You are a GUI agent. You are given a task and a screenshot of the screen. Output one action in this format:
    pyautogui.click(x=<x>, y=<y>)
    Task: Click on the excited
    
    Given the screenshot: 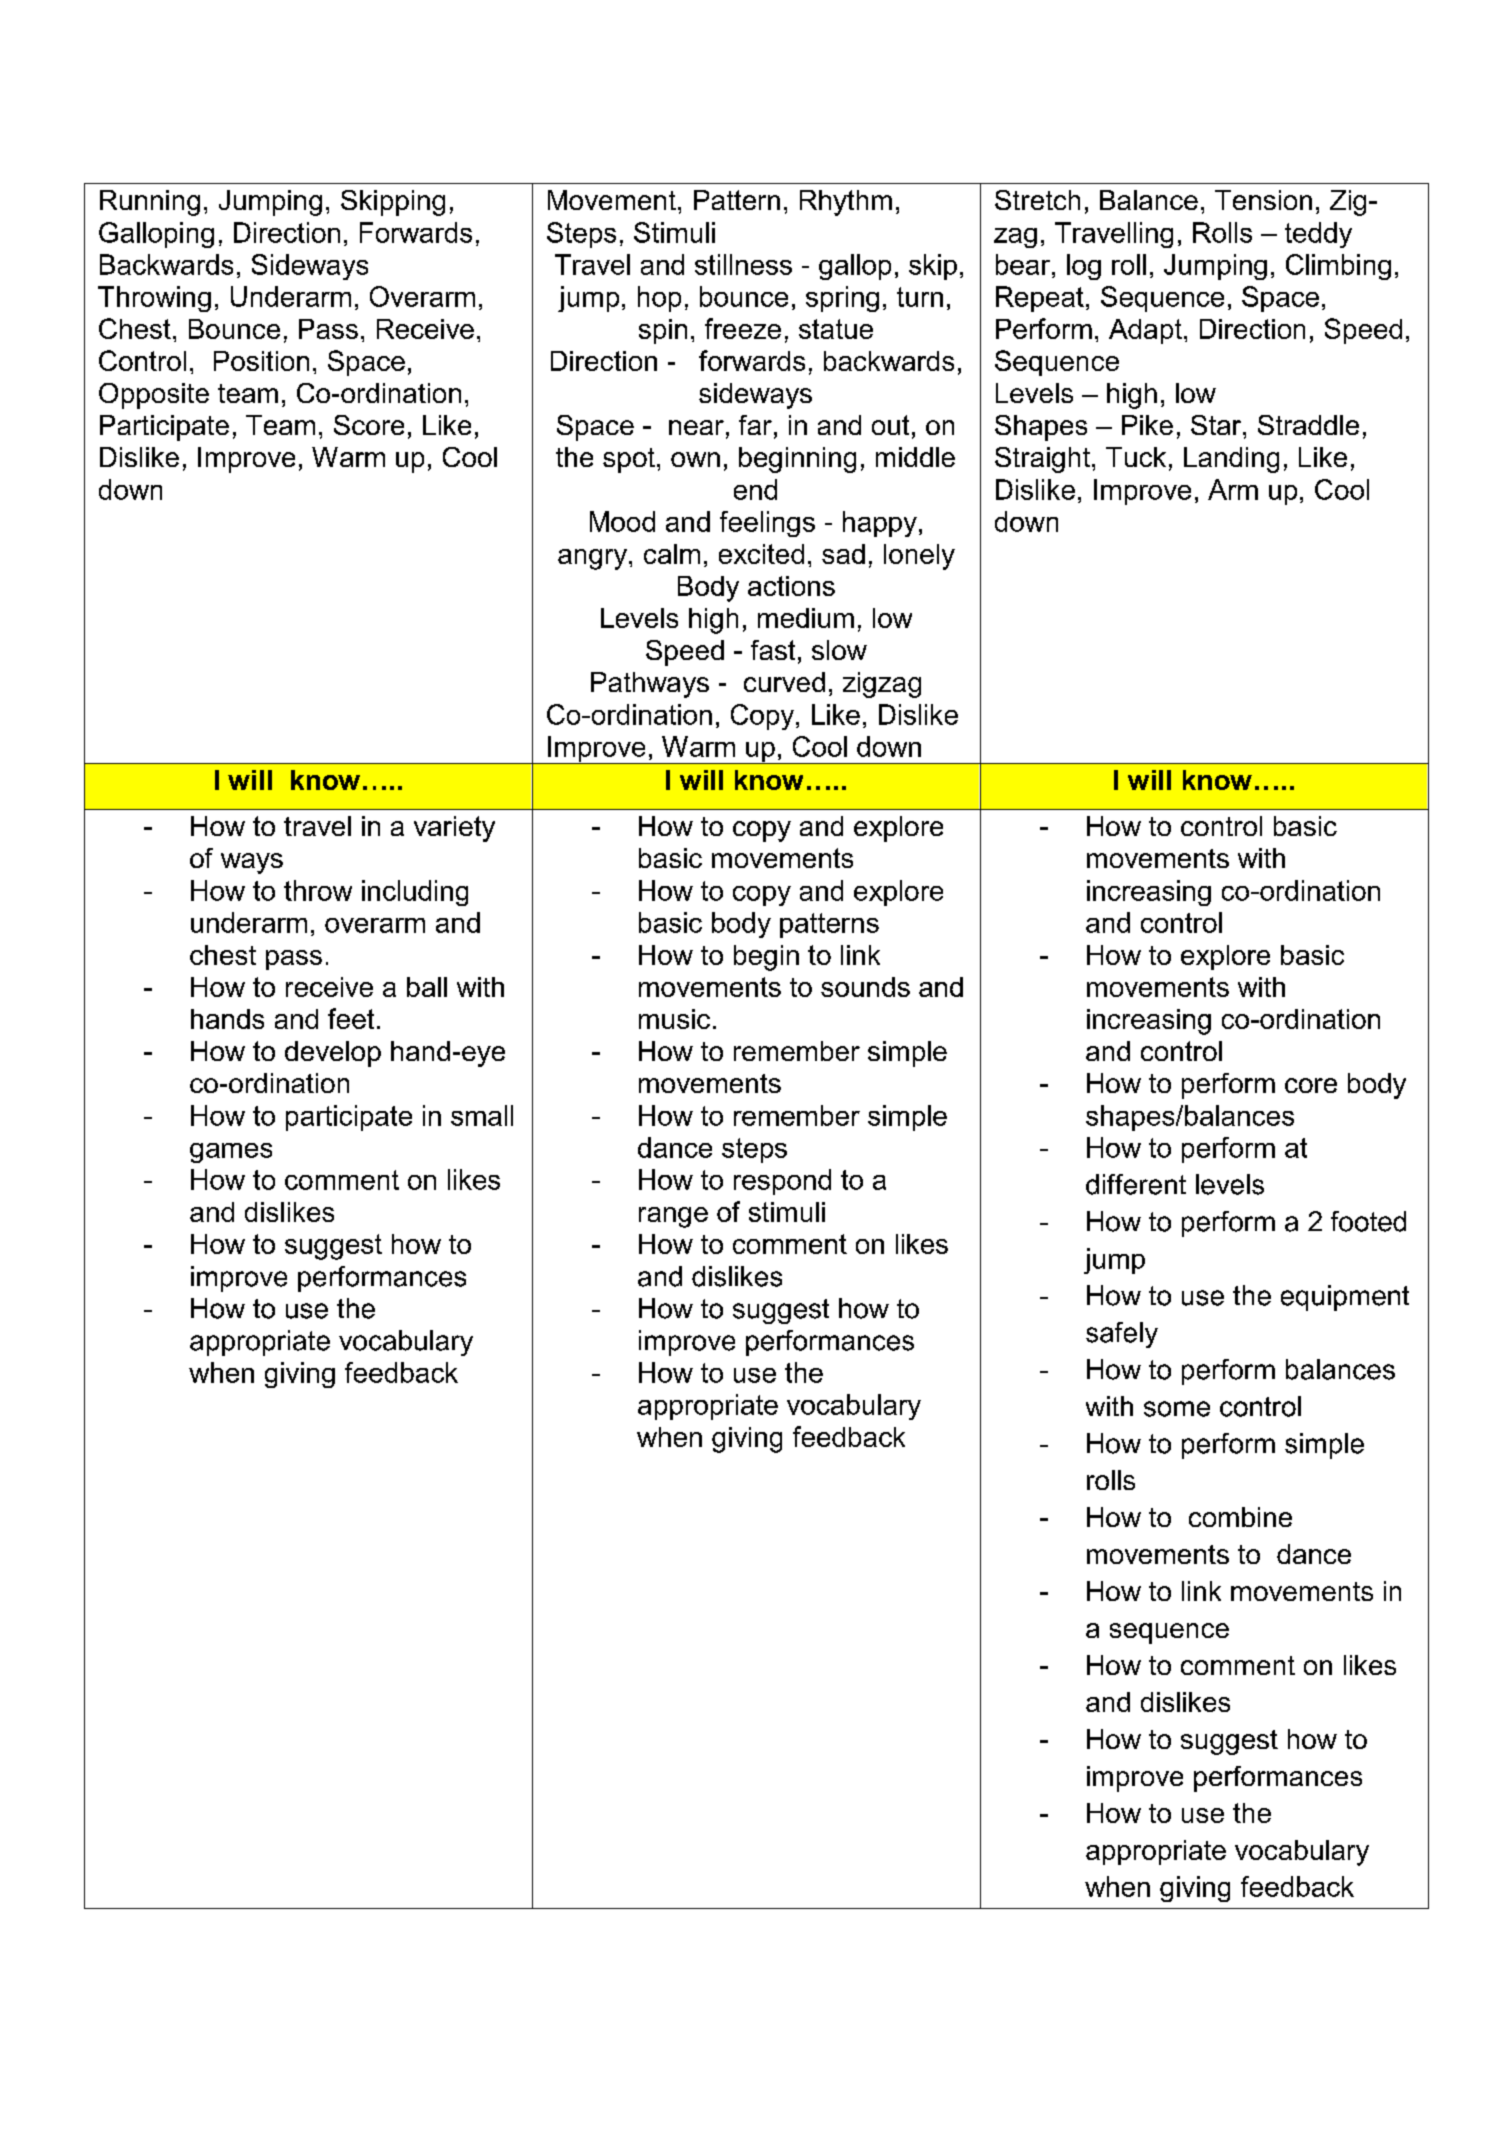 What is the action you would take?
    pyautogui.click(x=761, y=554)
